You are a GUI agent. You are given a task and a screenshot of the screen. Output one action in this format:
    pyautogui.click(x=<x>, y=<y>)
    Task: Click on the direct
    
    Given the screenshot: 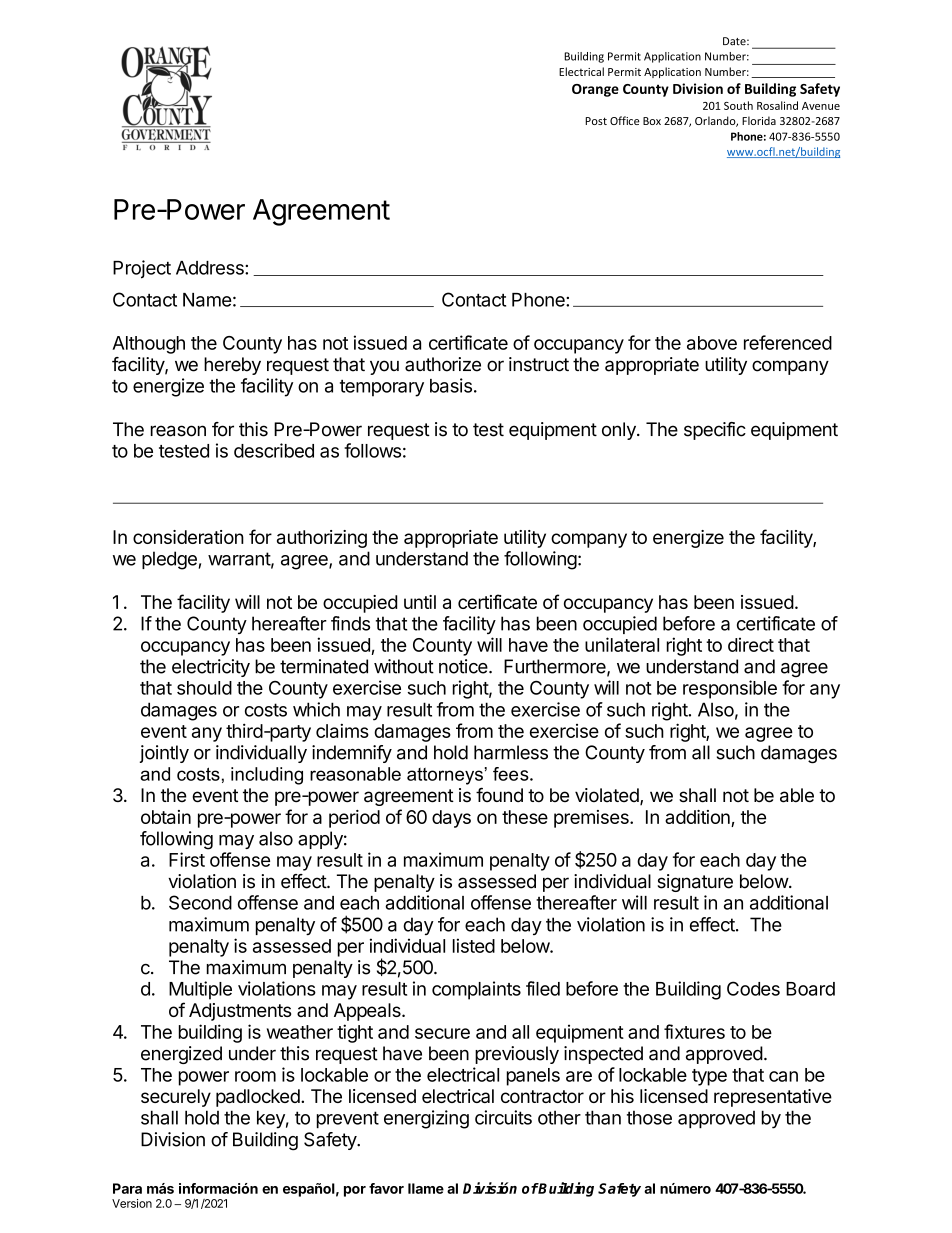 What is the action you would take?
    pyautogui.click(x=751, y=644)
